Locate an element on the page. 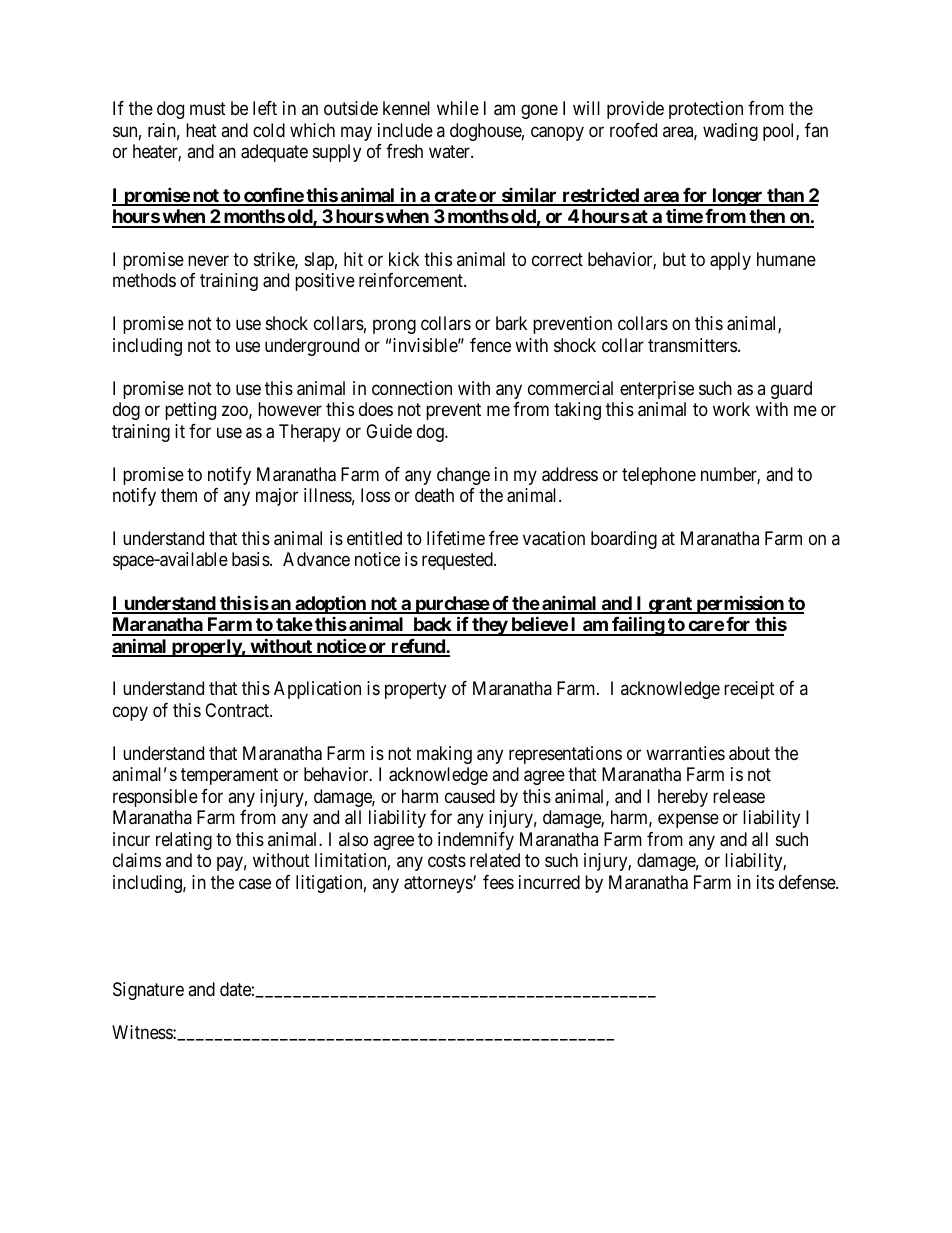 The width and height of the image is (952, 1233). must is located at coordinates (208, 109).
